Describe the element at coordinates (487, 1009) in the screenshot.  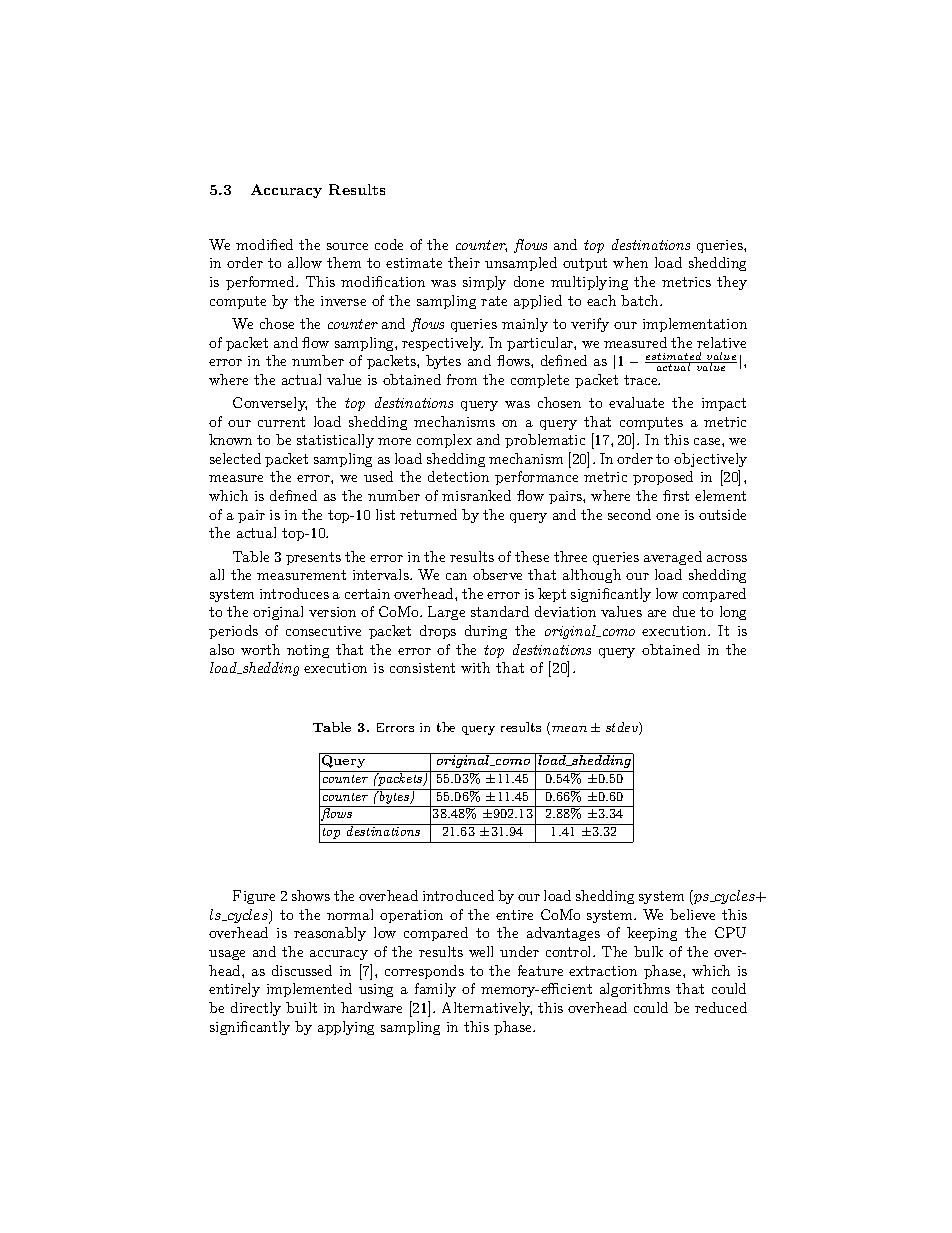
I see `Alternatively` at that location.
